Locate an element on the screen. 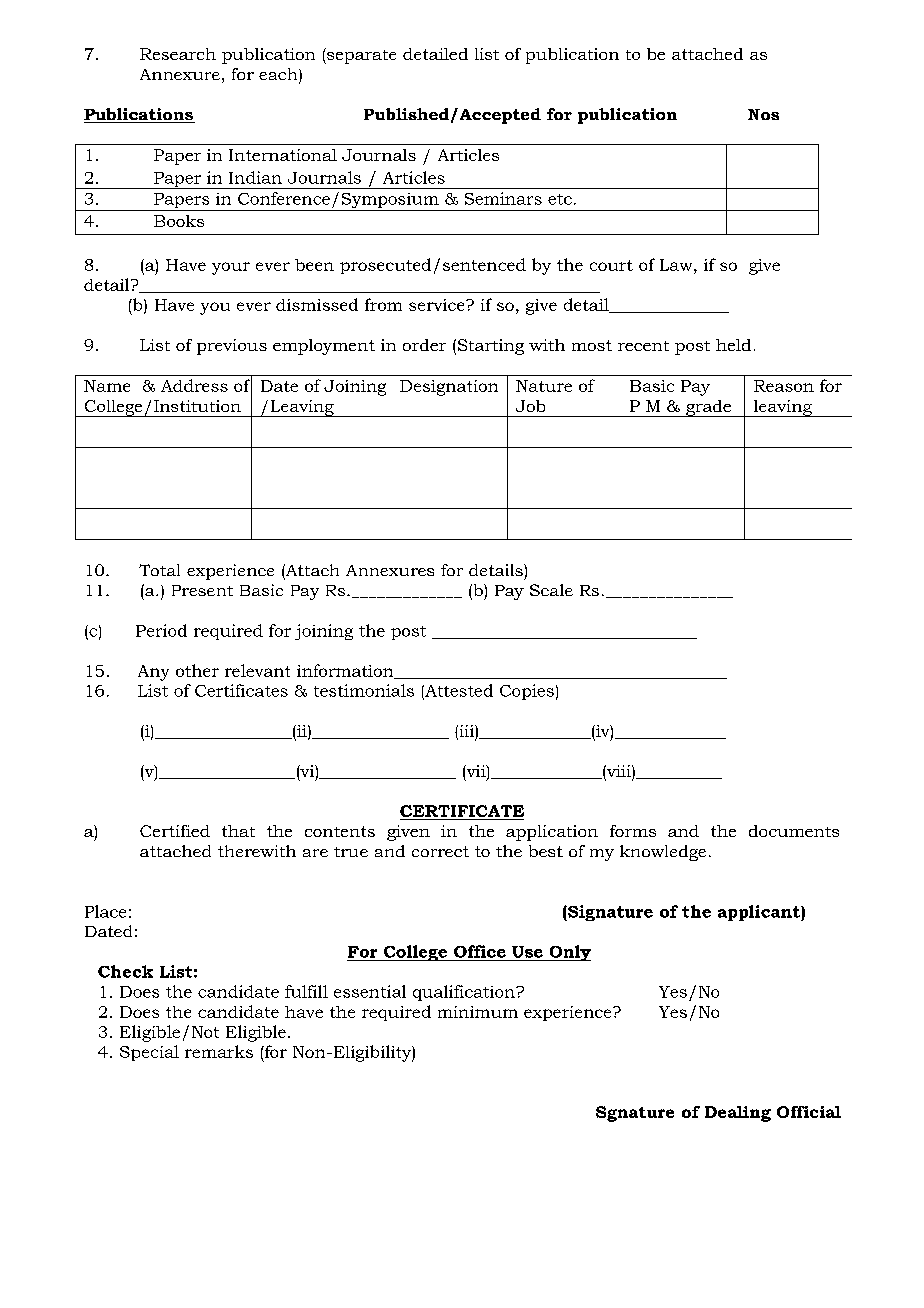 Image resolution: width=924 pixels, height=1308 pixels. Research is located at coordinates (178, 54).
